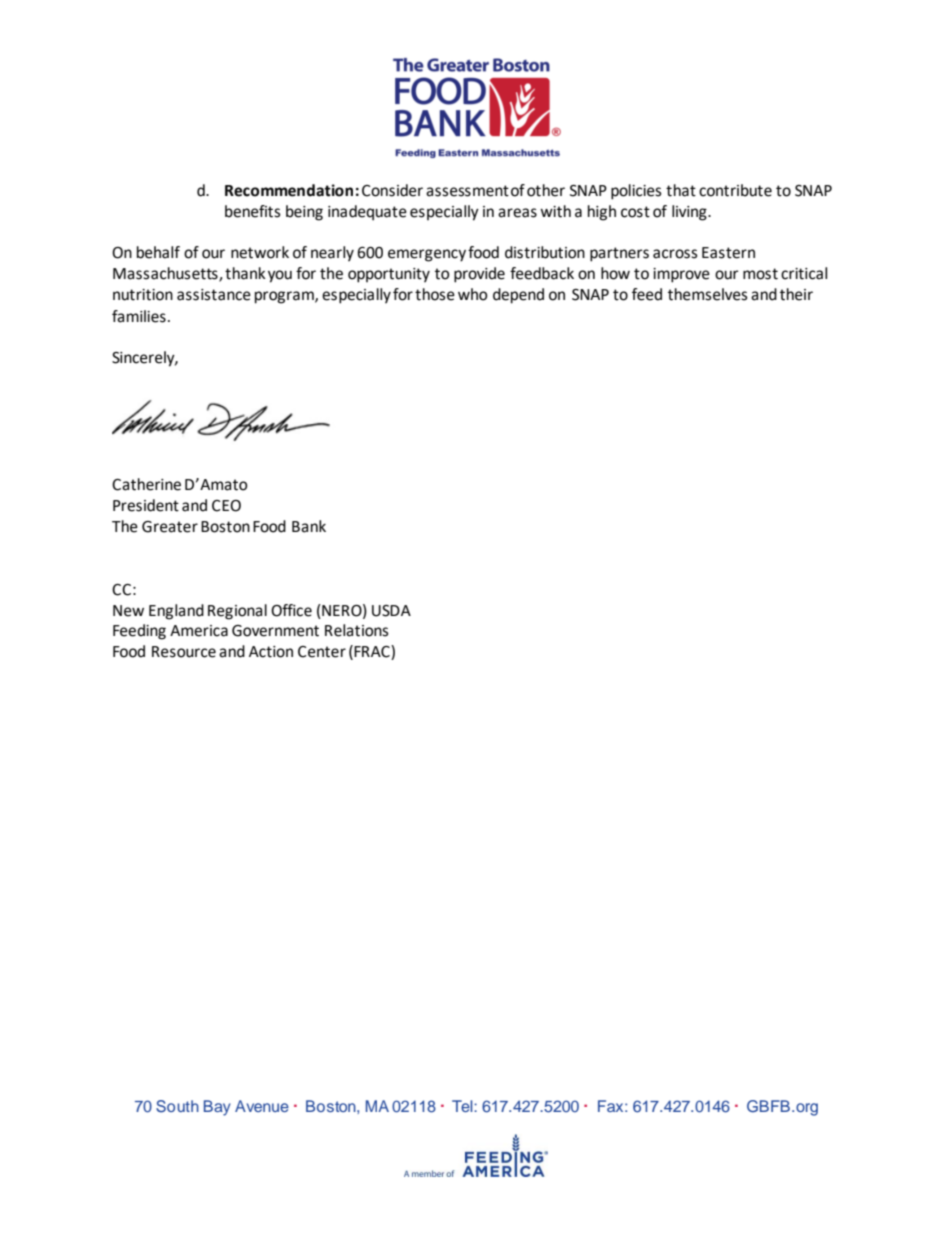 The height and width of the screenshot is (1233, 952). Describe the element at coordinates (262, 1106) in the screenshot. I see `Avenue` at that location.
